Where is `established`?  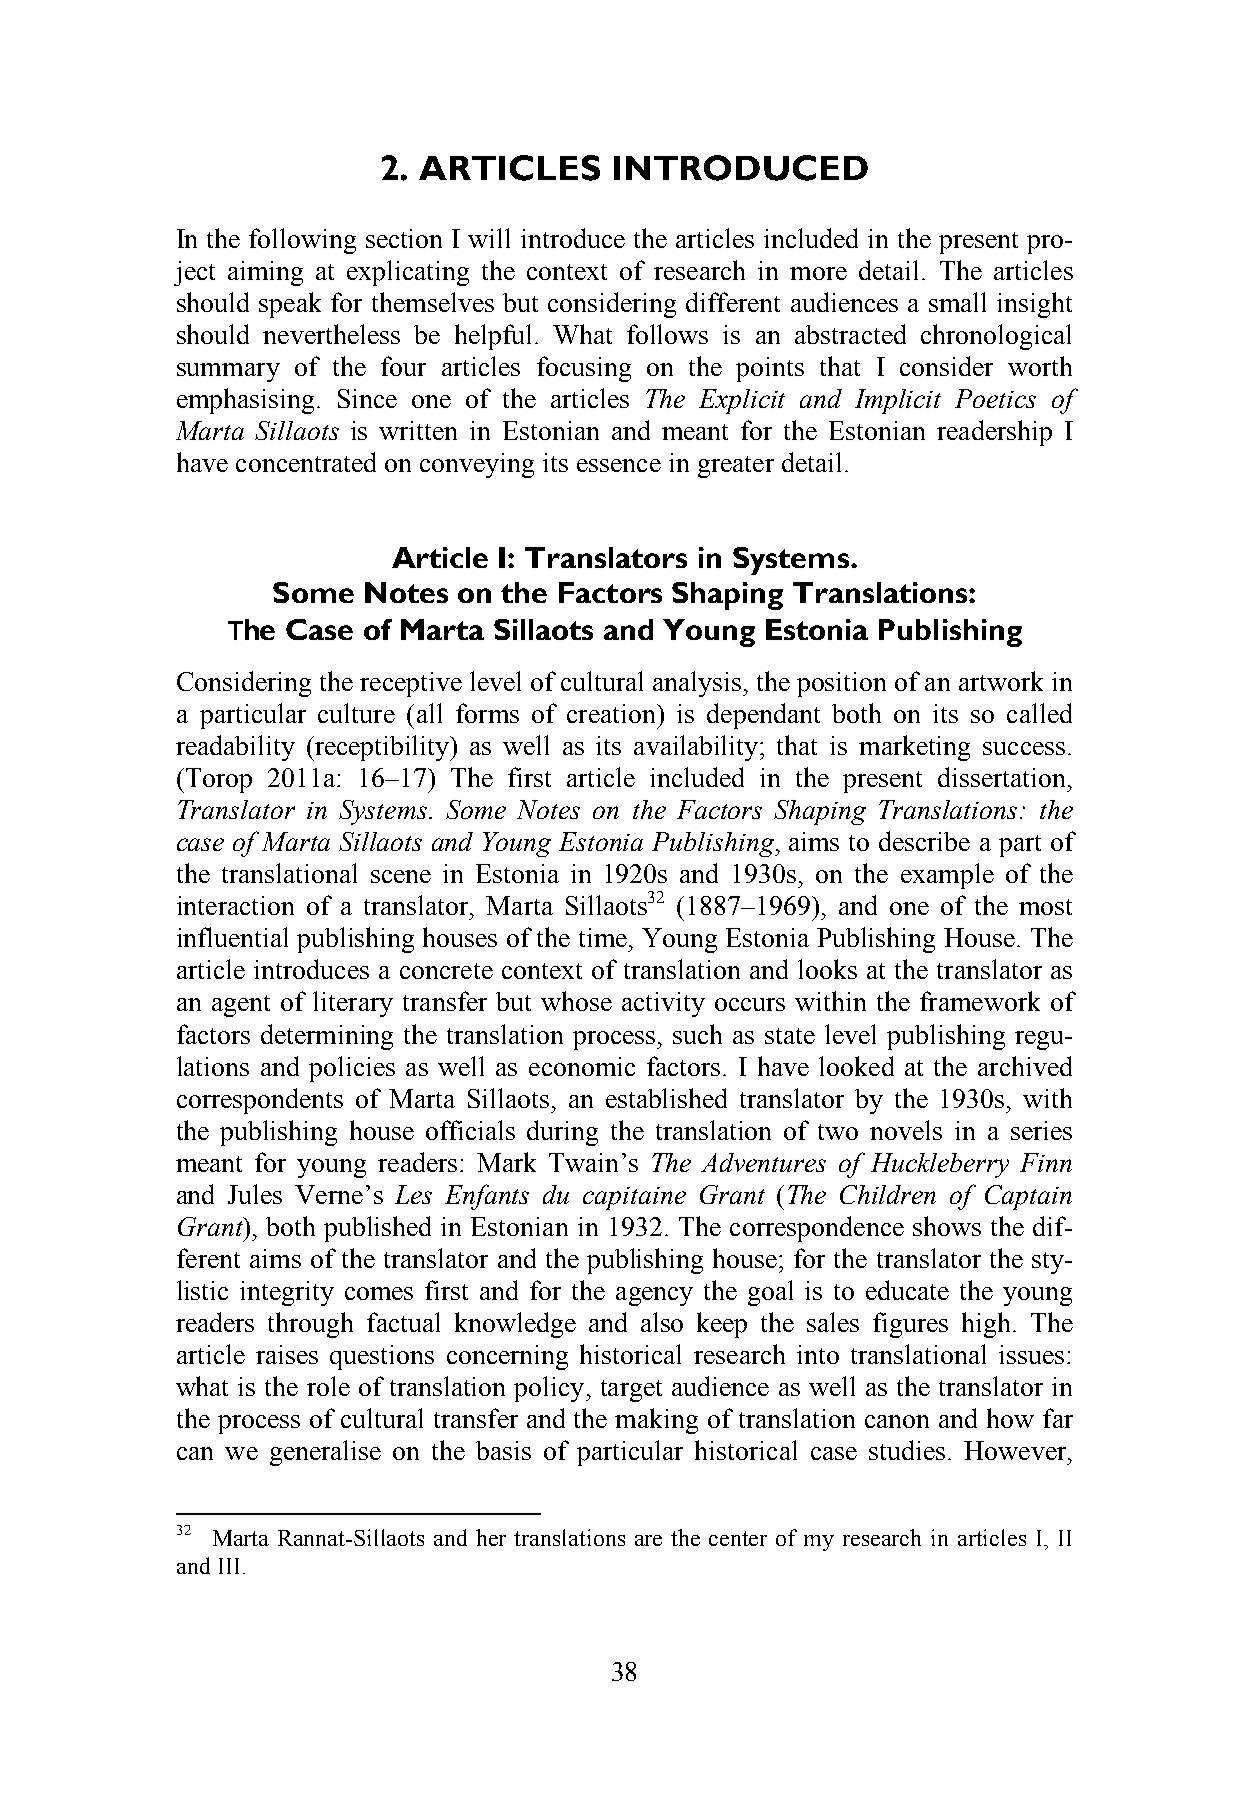 established is located at coordinates (666, 1098).
